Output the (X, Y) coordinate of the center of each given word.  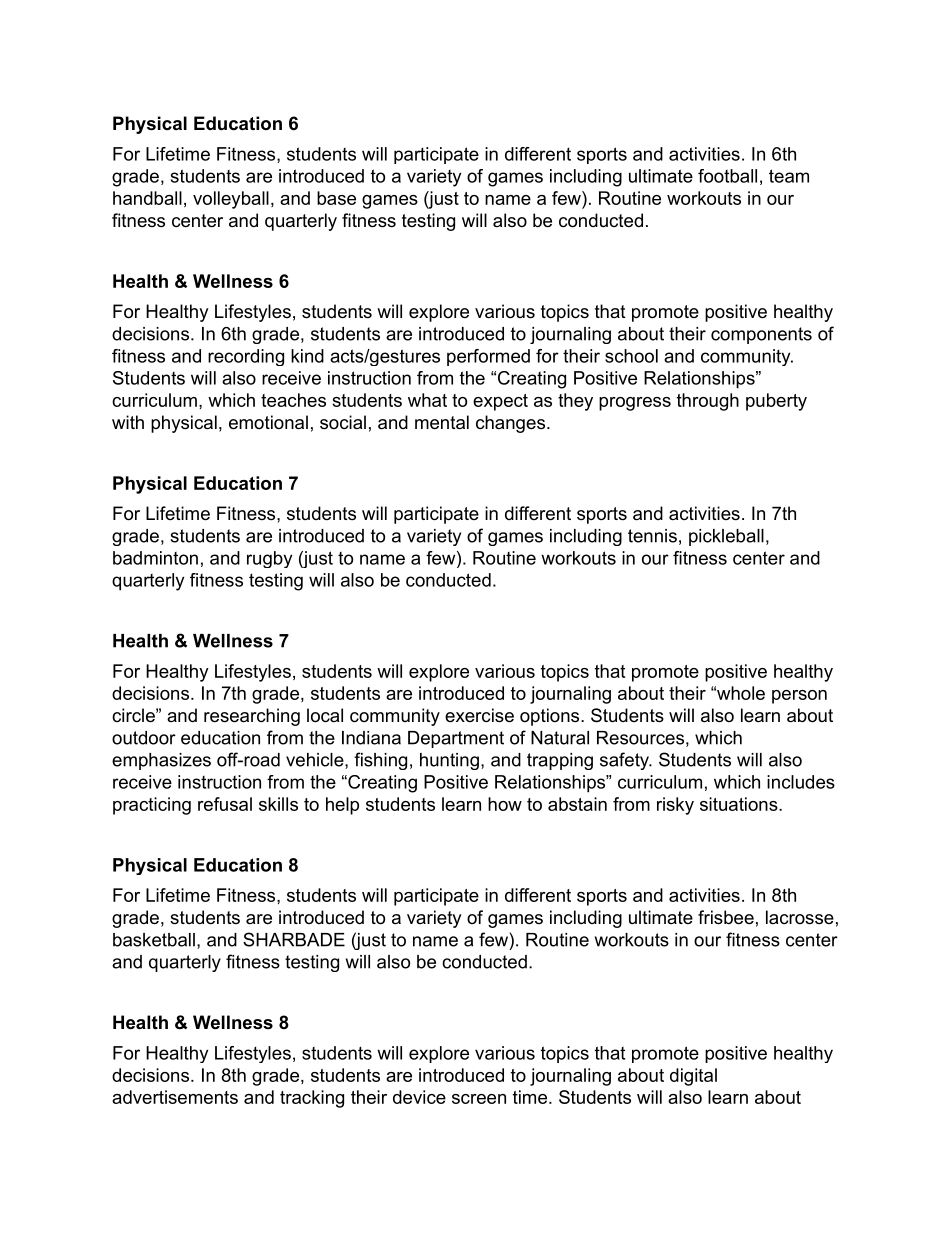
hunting (449, 761)
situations (739, 804)
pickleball (726, 537)
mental (442, 422)
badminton (155, 558)
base (336, 198)
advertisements (175, 1097)
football (727, 176)
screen (479, 1099)
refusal (225, 804)
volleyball (231, 200)
